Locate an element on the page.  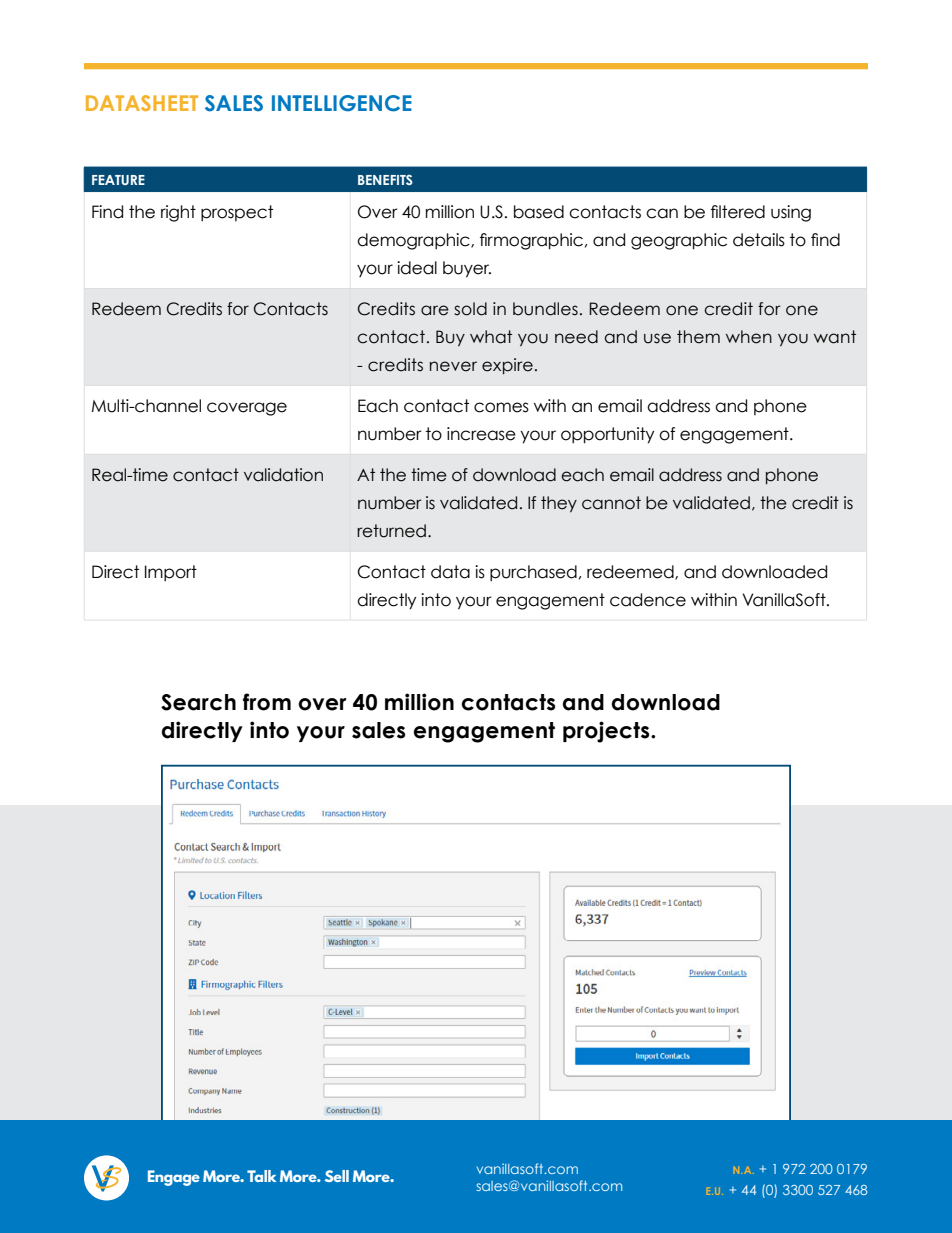
projects is located at coordinates (607, 732).
